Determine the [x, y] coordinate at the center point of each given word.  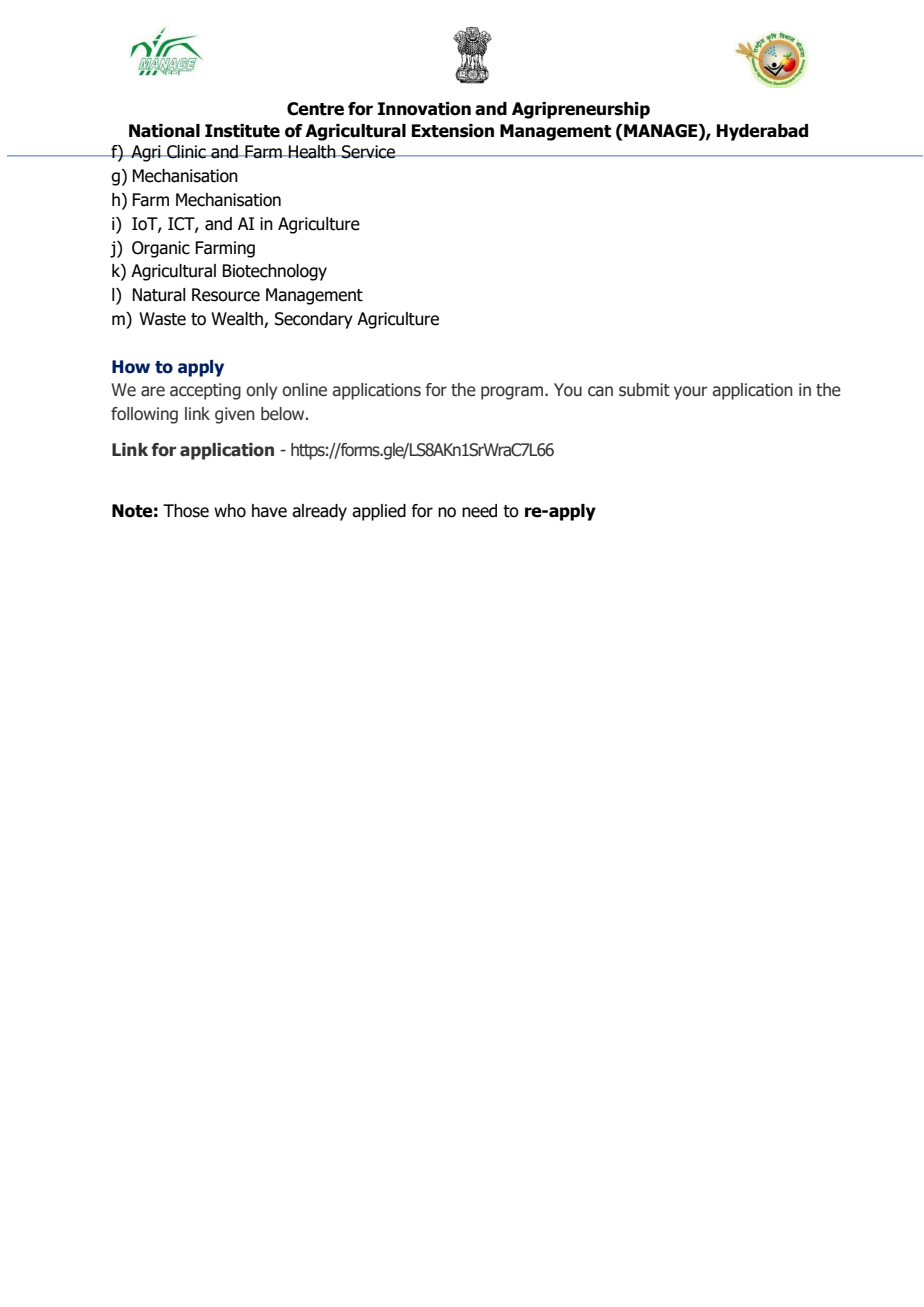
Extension [453, 131]
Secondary [314, 320]
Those [186, 511]
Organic [161, 249]
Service [368, 152]
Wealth [238, 320]
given [235, 415]
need [479, 511]
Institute [242, 131]
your [690, 393]
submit [644, 390]
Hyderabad [762, 132]
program [512, 393]
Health [312, 152]
